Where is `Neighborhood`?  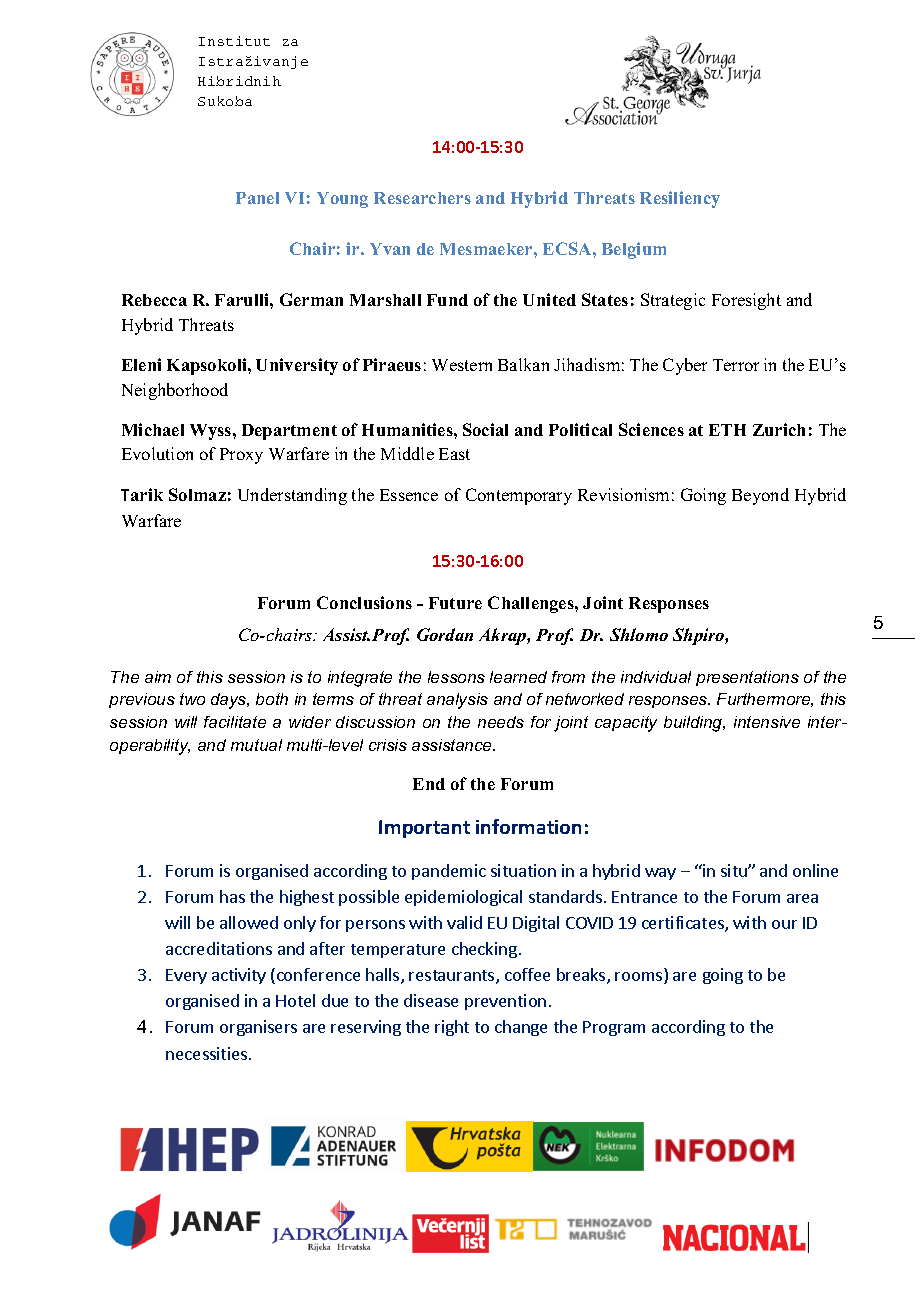
Neighborhood is located at coordinates (175, 391).
